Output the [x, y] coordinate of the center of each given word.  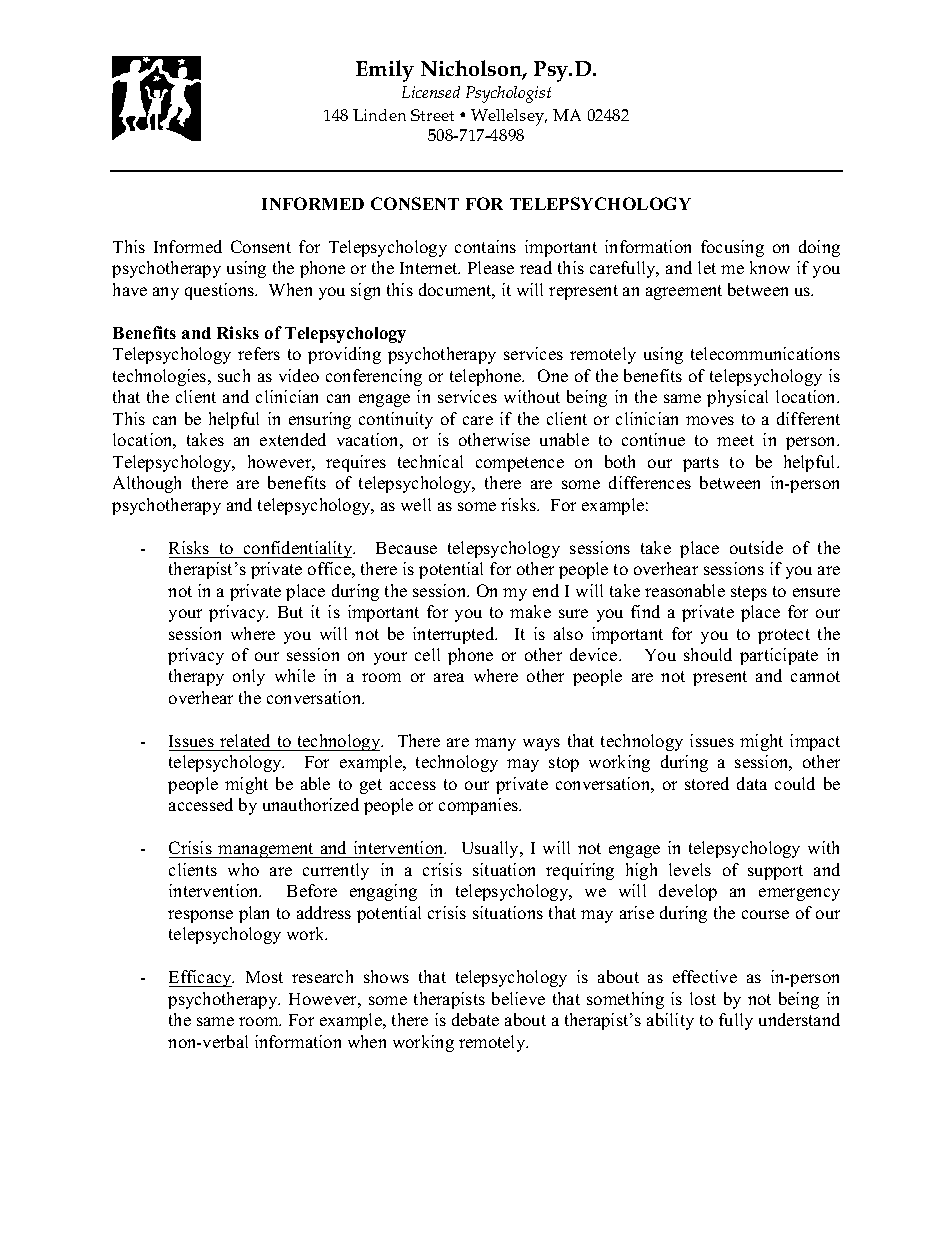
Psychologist [508, 94]
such [234, 375]
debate [475, 1019]
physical [737, 398]
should [708, 654]
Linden [379, 115]
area [449, 677]
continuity [396, 420]
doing [819, 248]
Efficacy [201, 978]
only [249, 677]
